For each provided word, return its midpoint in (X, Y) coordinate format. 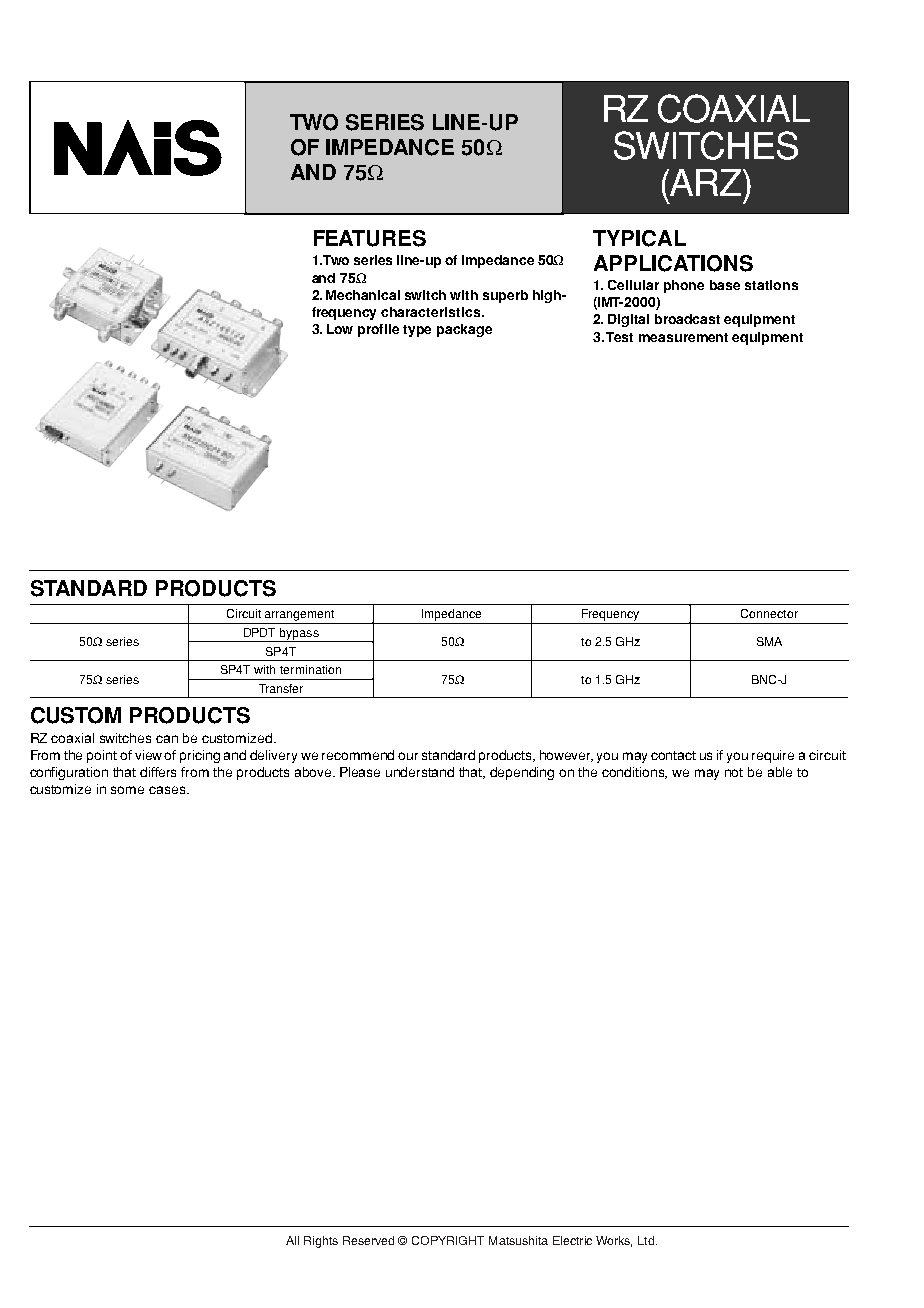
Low (340, 329)
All (292, 1240)
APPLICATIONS (673, 263)
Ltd (646, 1240)
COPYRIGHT (448, 1240)
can (167, 739)
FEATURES (370, 238)
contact (673, 755)
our (408, 756)
